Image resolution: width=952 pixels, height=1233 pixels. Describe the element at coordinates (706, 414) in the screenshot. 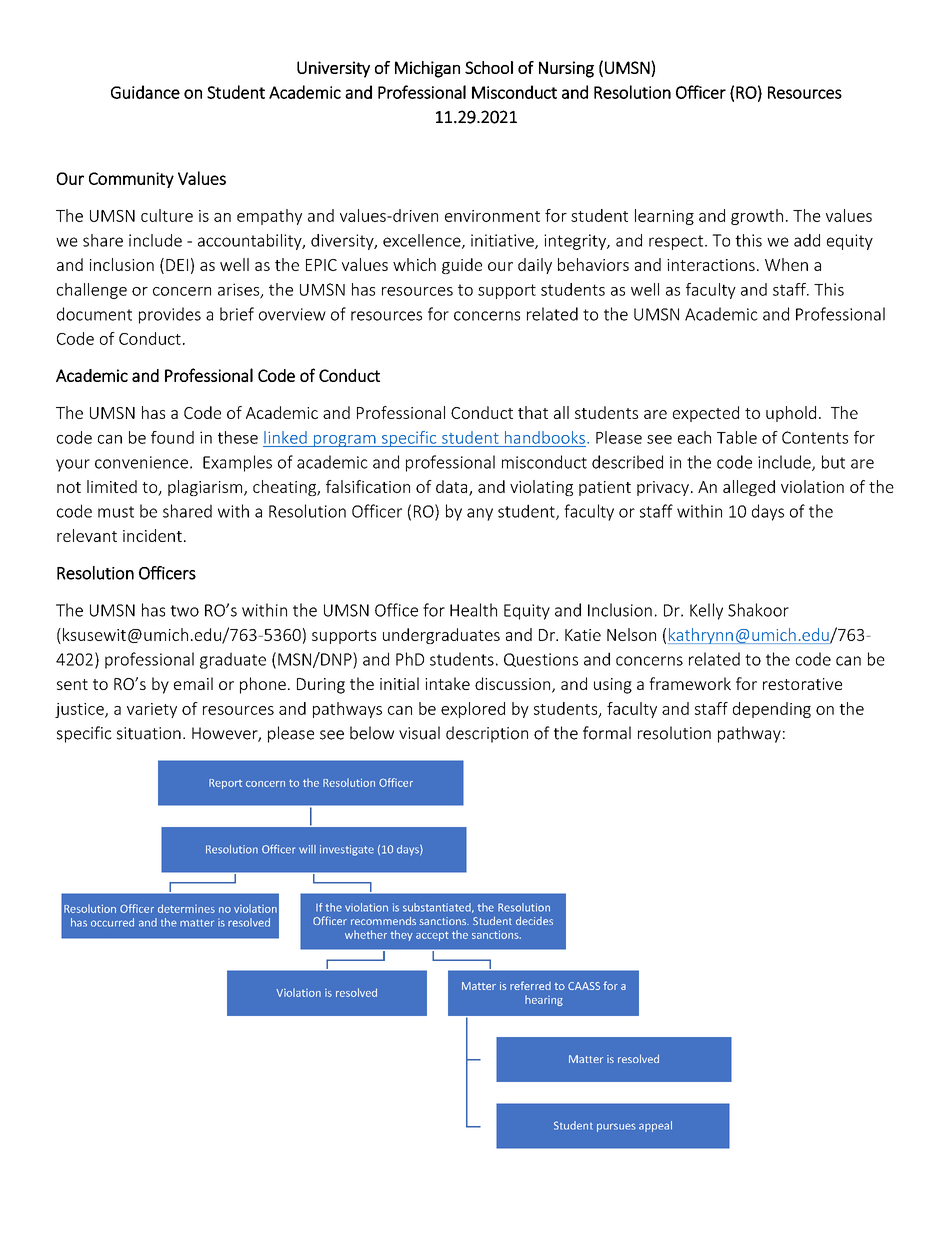

I see `expected` at that location.
